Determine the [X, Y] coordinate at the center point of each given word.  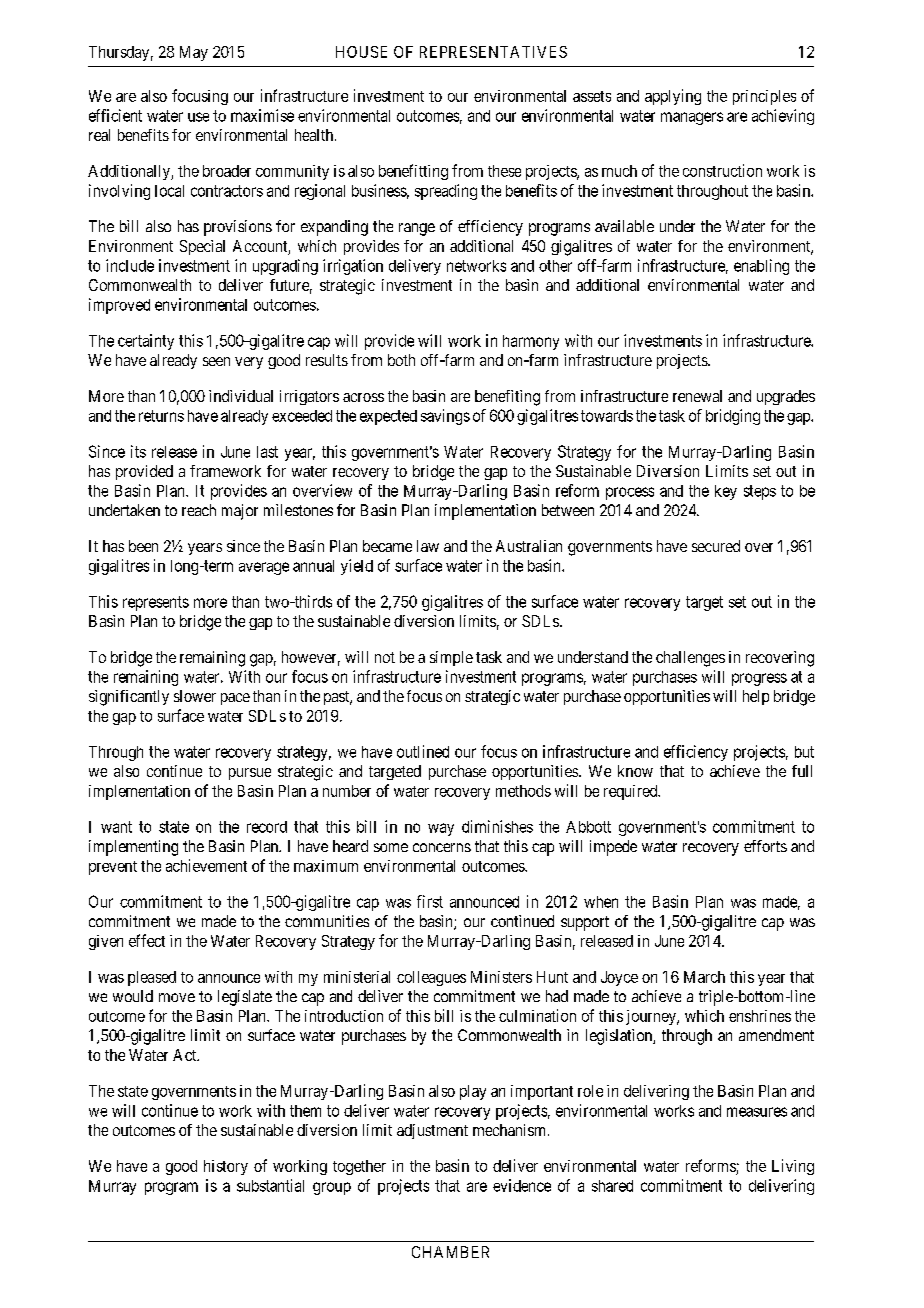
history [226, 1167]
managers [692, 118]
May [194, 53]
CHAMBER [450, 1252]
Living [793, 1167]
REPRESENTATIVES [493, 52]
